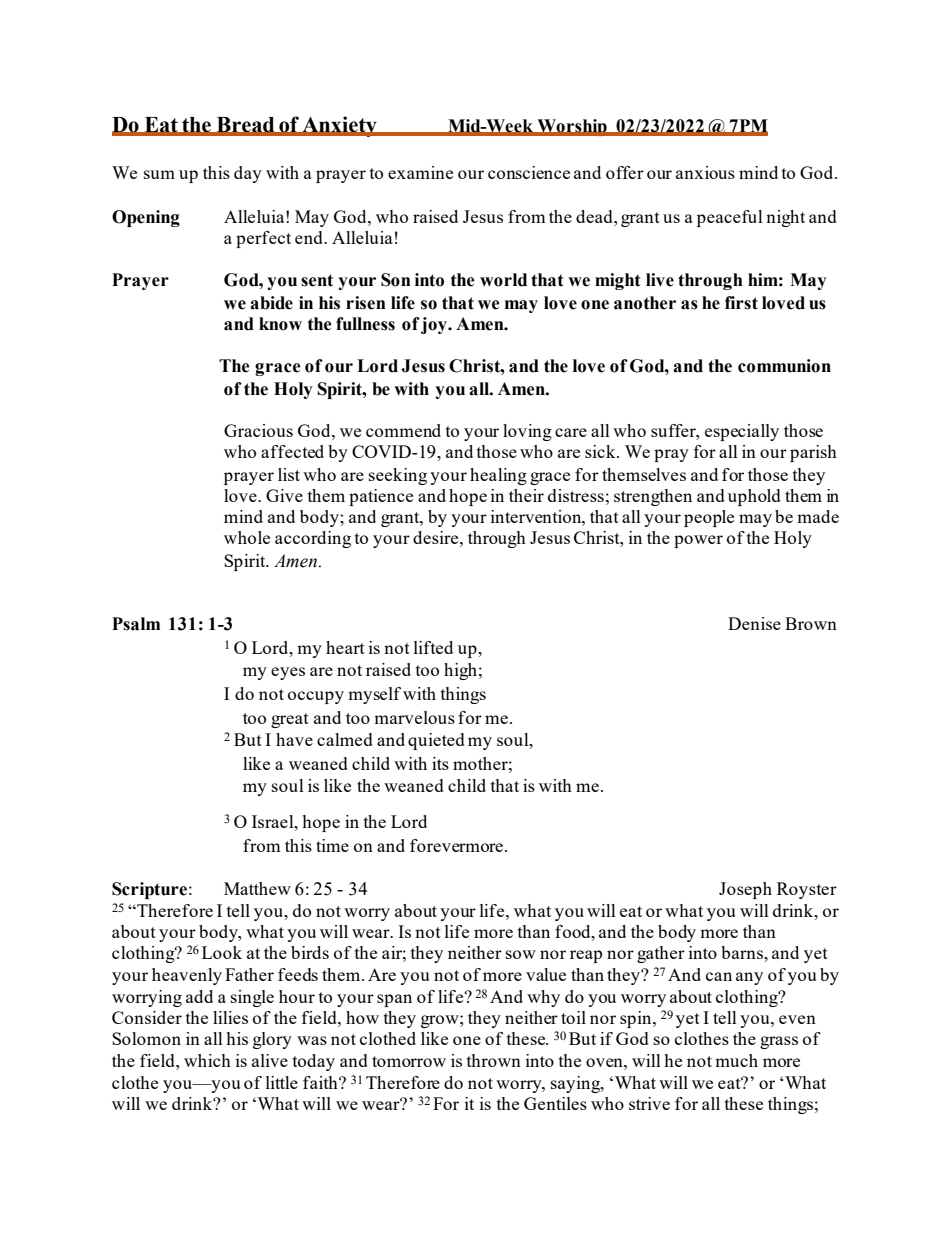  What do you see at coordinates (754, 623) in the screenshot?
I see `Denise` at bounding box center [754, 623].
